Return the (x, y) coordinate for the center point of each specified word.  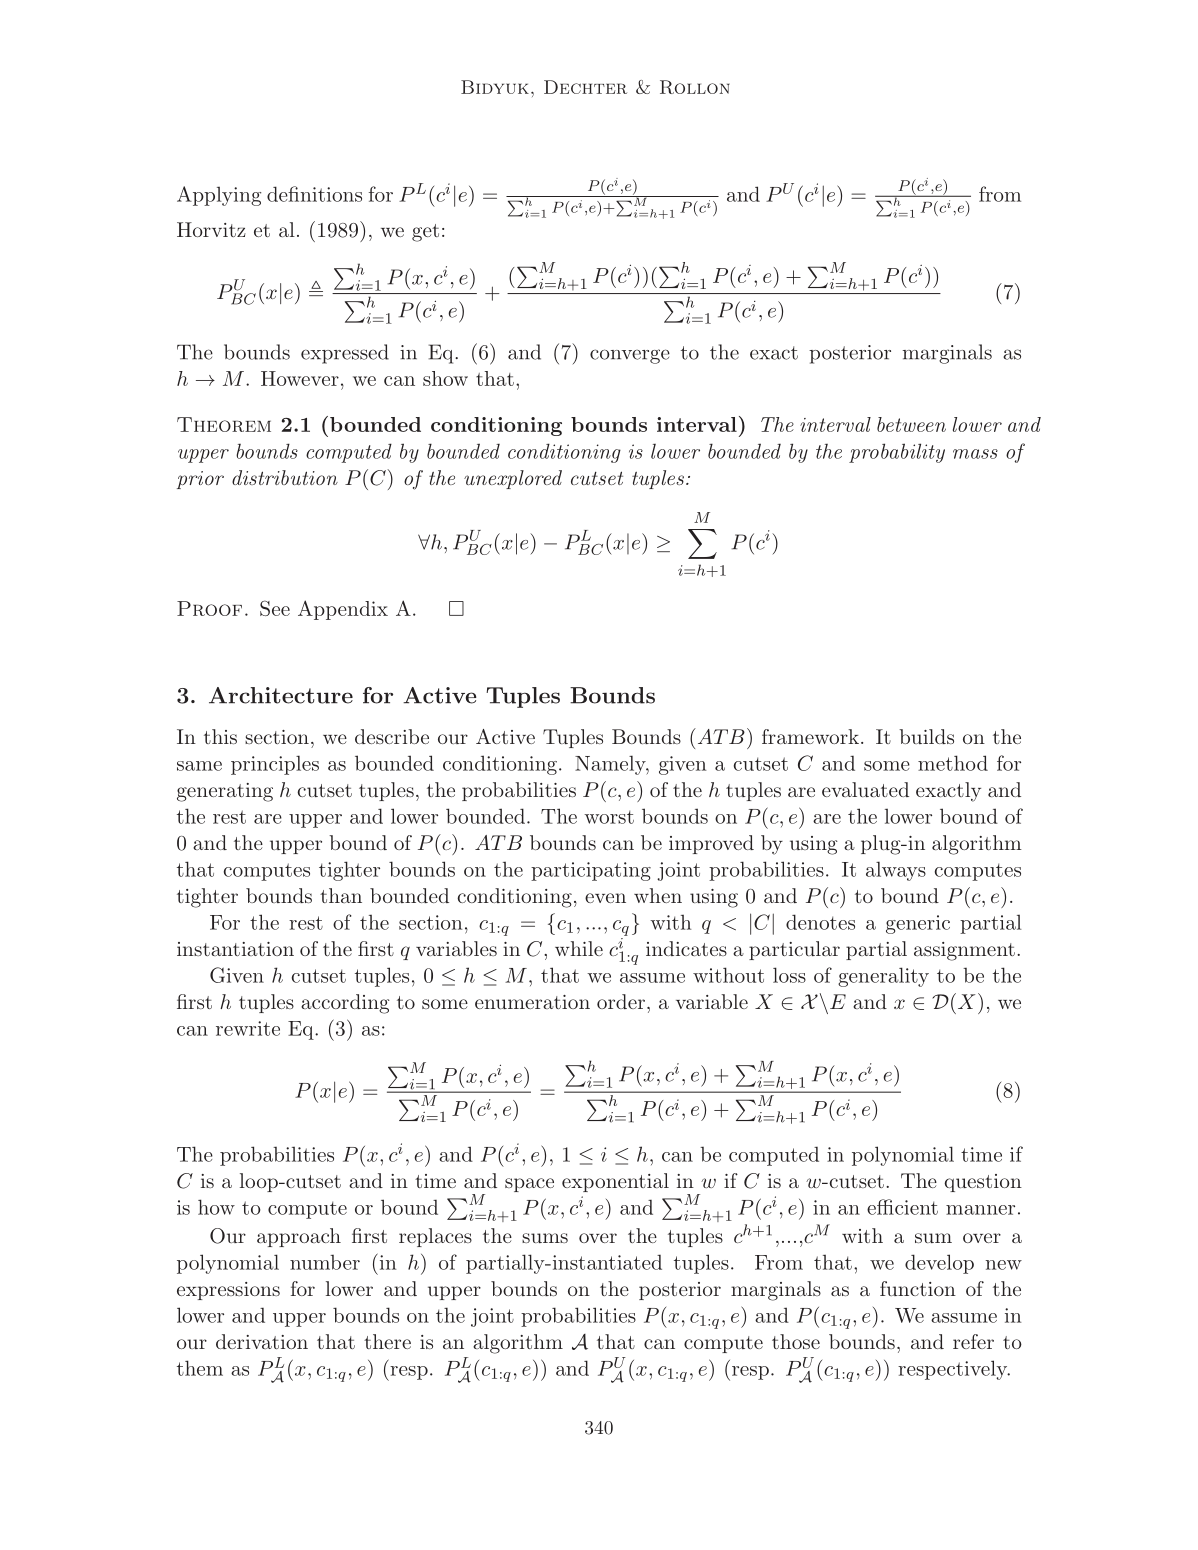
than (341, 895)
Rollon (695, 87)
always (896, 871)
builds (926, 736)
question (983, 1183)
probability (897, 453)
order (621, 1001)
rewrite (248, 1028)
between (911, 424)
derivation (262, 1341)
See (275, 608)
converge (630, 356)
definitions (314, 194)
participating (591, 871)
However (300, 378)
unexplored (513, 479)
